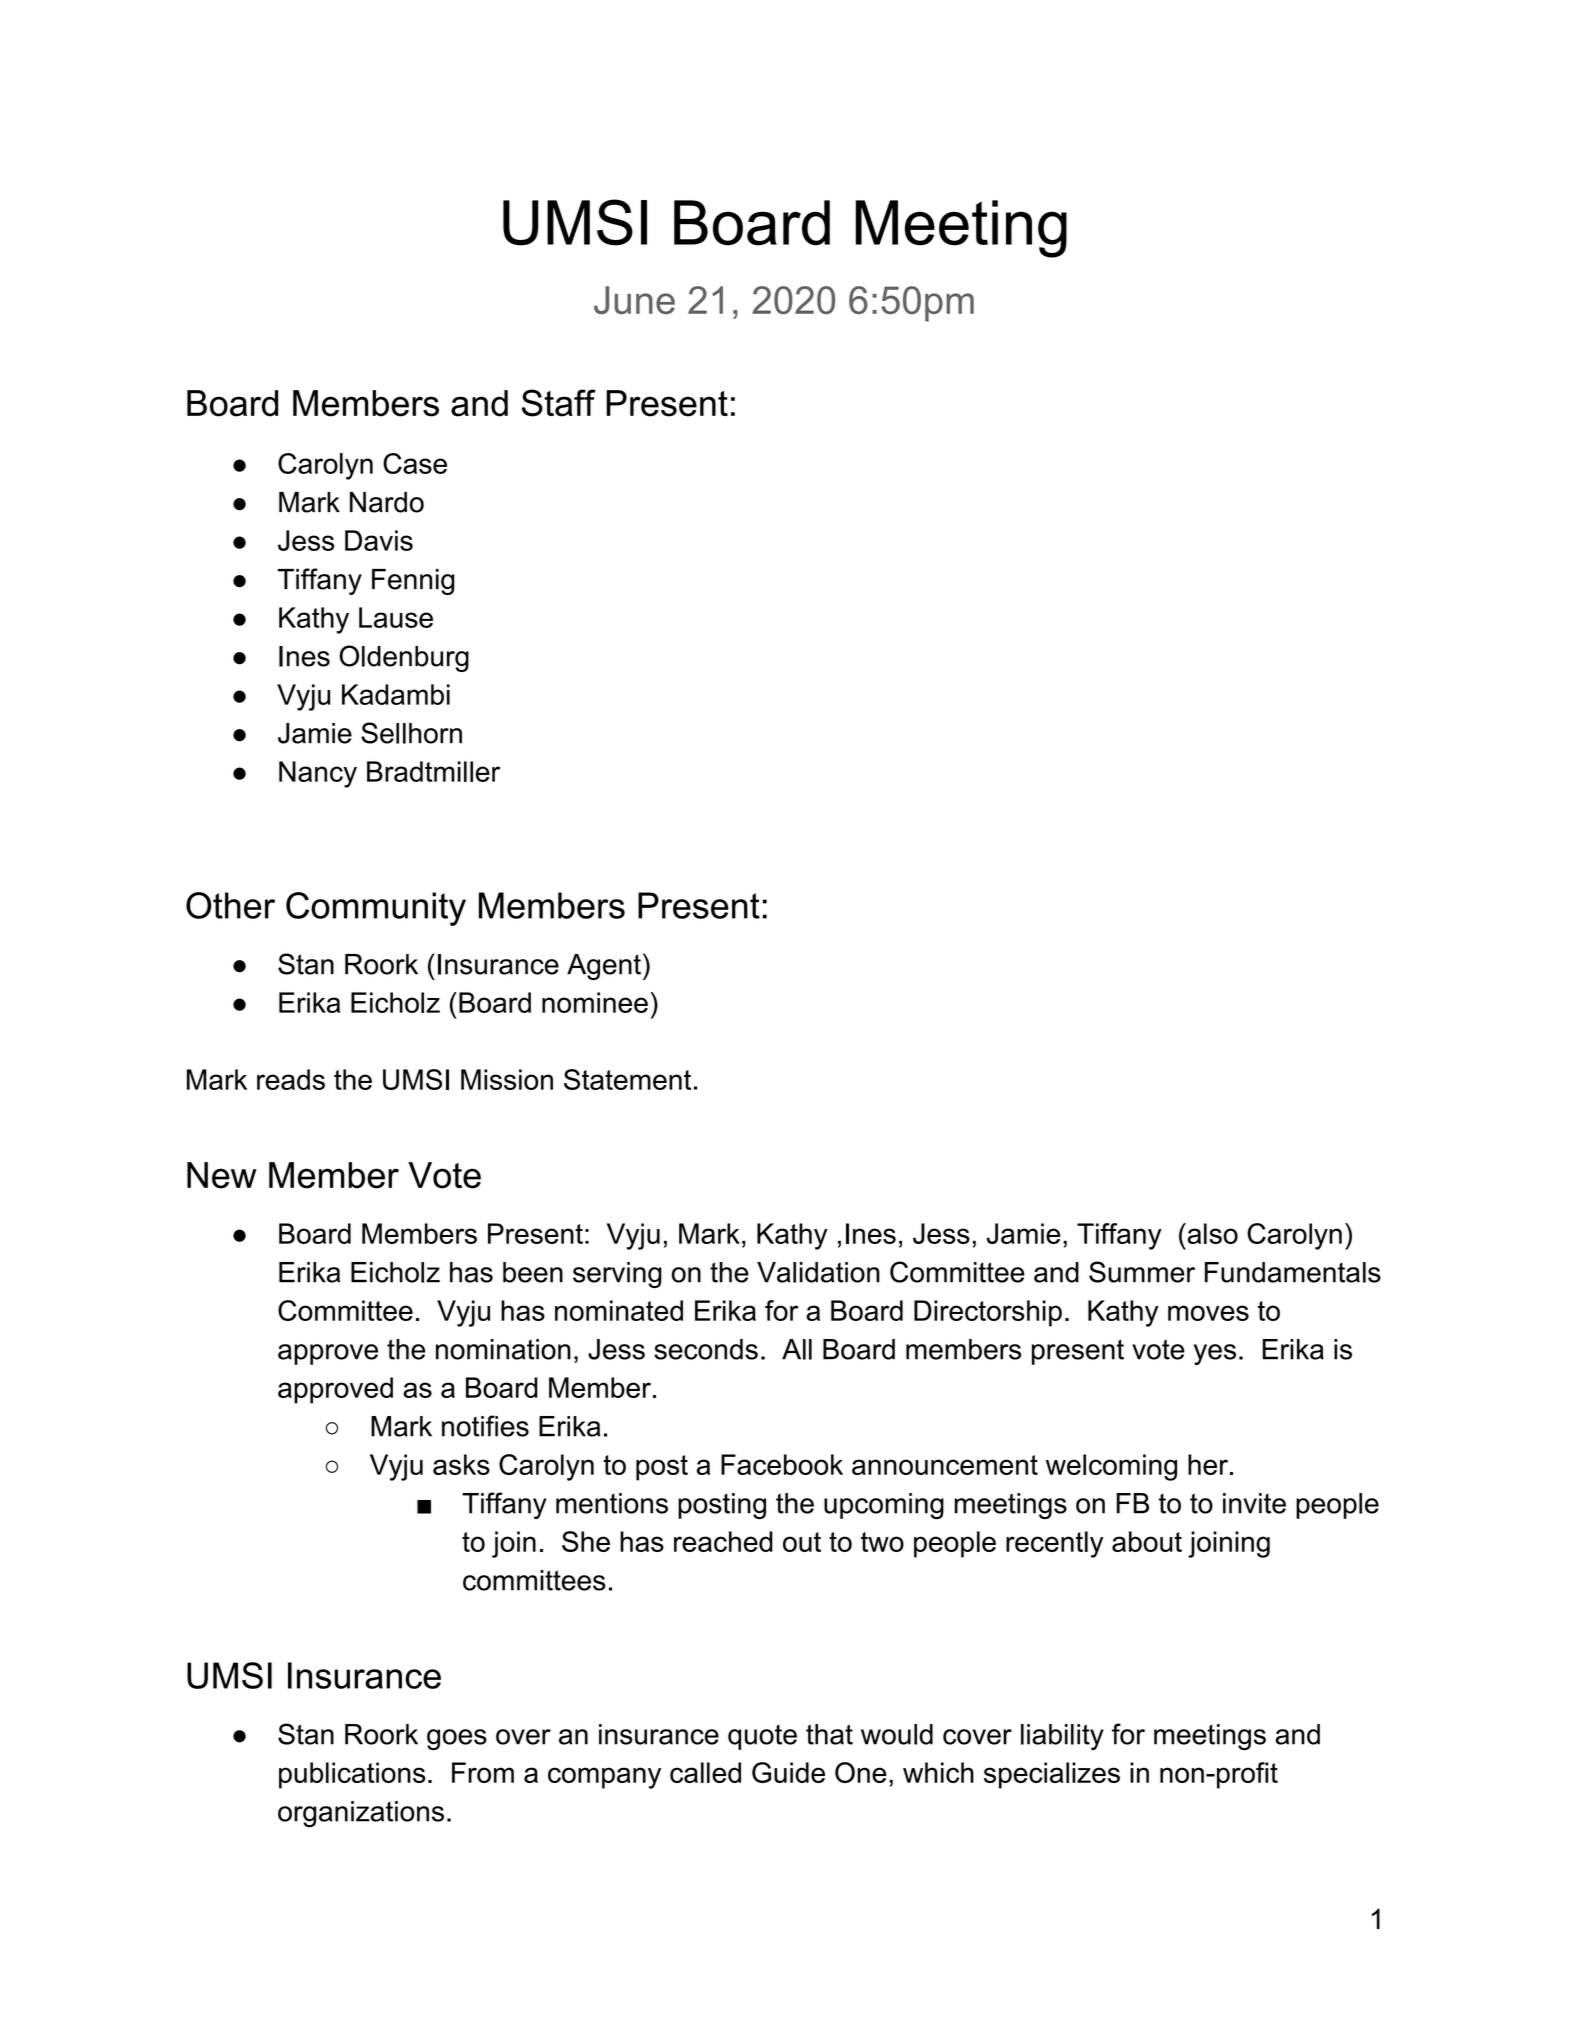 The width and height of the screenshot is (1571, 2033). What do you see at coordinates (503, 1349) in the screenshot?
I see `nomination` at bounding box center [503, 1349].
